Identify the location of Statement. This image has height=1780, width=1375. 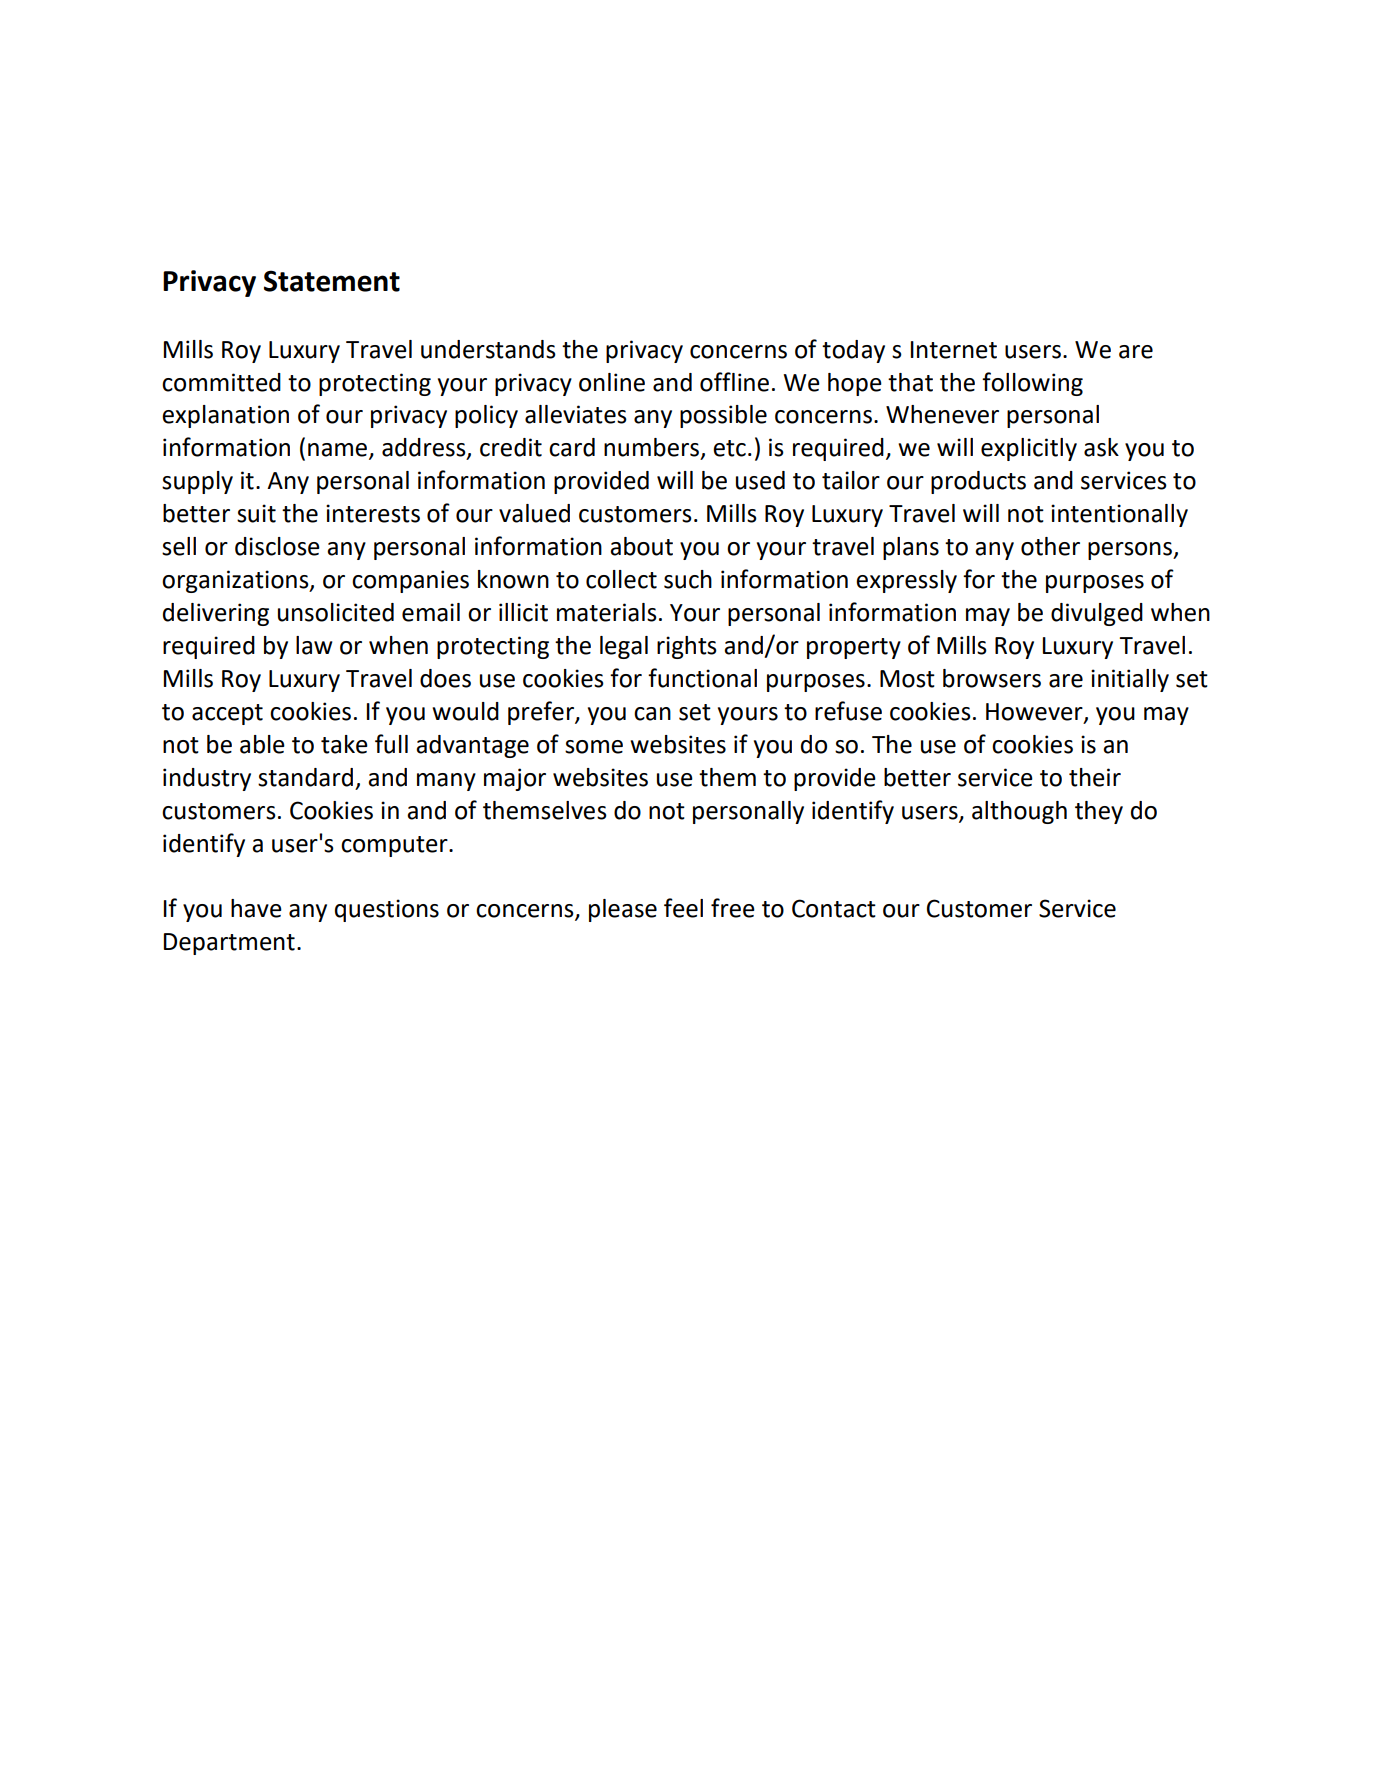
(332, 281).
